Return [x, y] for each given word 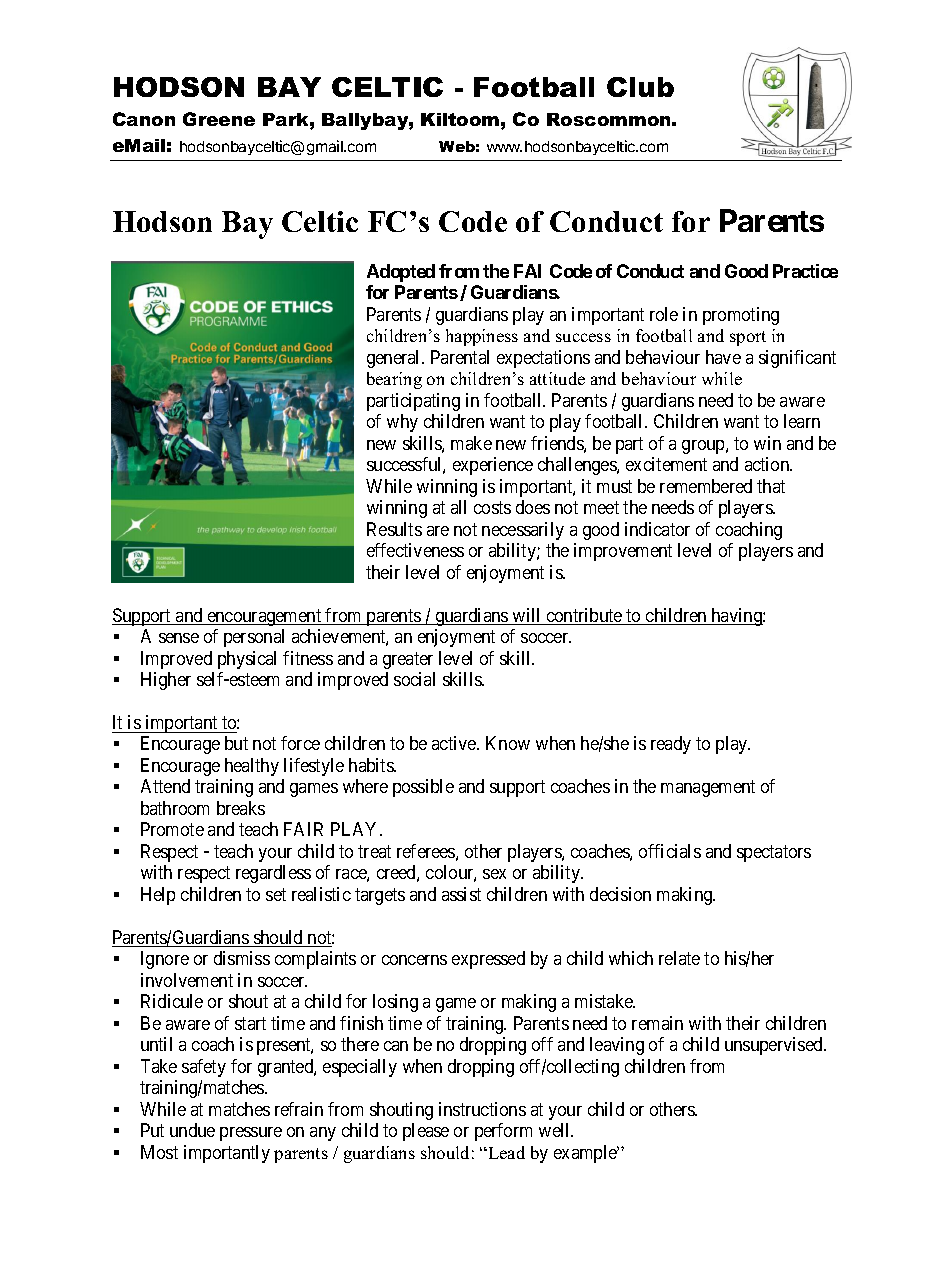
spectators [774, 853]
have [723, 357]
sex [494, 874]
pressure [251, 1134]
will [527, 616]
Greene [219, 119]
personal [254, 638]
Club [640, 87]
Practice [805, 271]
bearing [394, 380]
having [736, 617]
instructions [482, 1109]
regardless [273, 874]
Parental [460, 357]
